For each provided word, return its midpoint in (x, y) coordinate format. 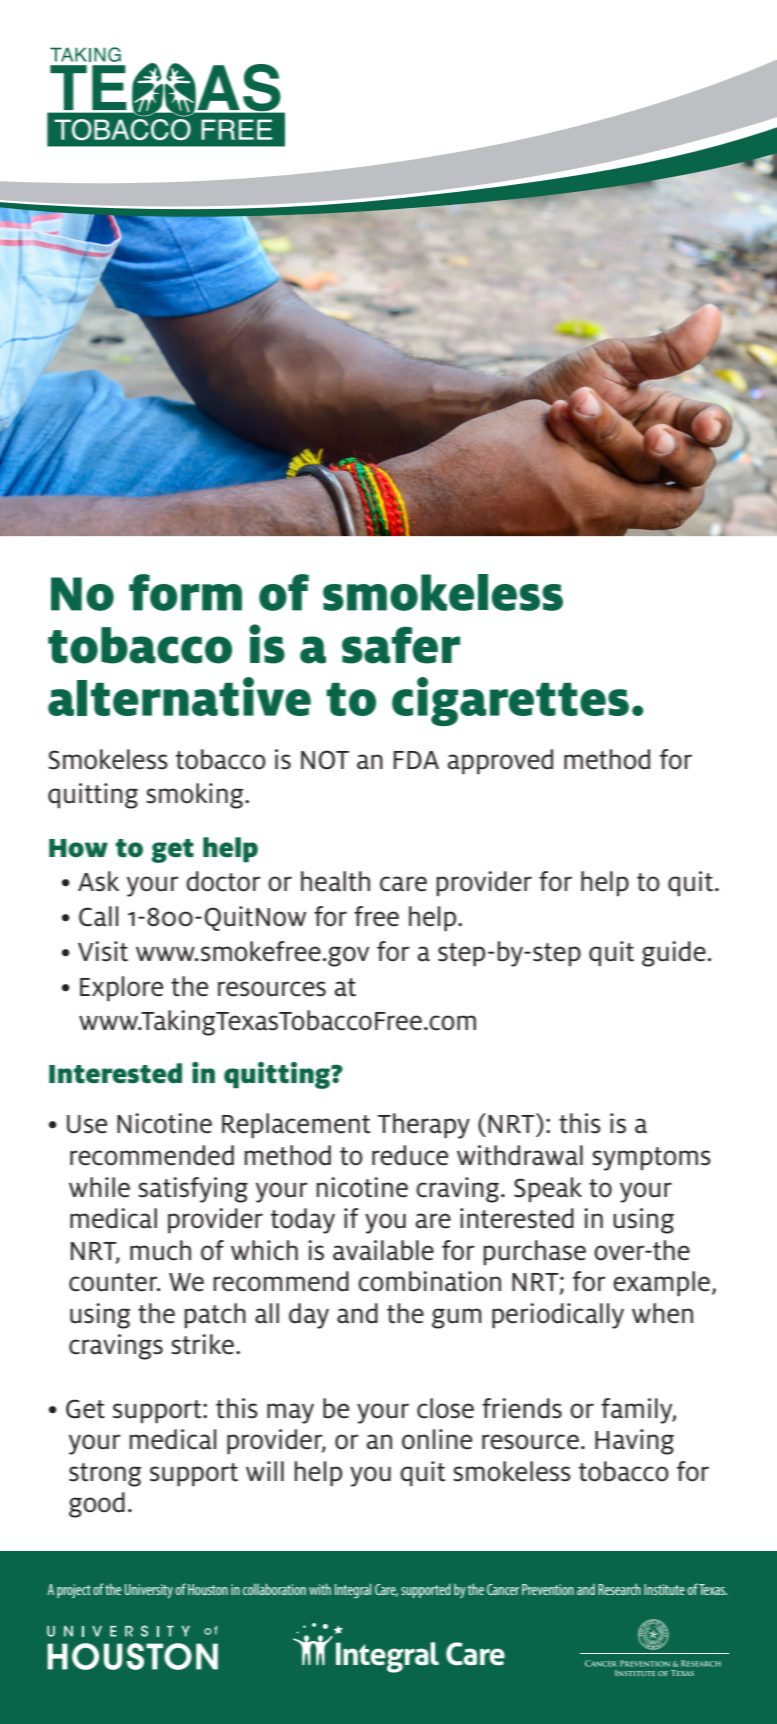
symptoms (651, 1159)
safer (401, 645)
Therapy (424, 1126)
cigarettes (510, 701)
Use (87, 1124)
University (149, 1591)
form (185, 592)
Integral (353, 1590)
